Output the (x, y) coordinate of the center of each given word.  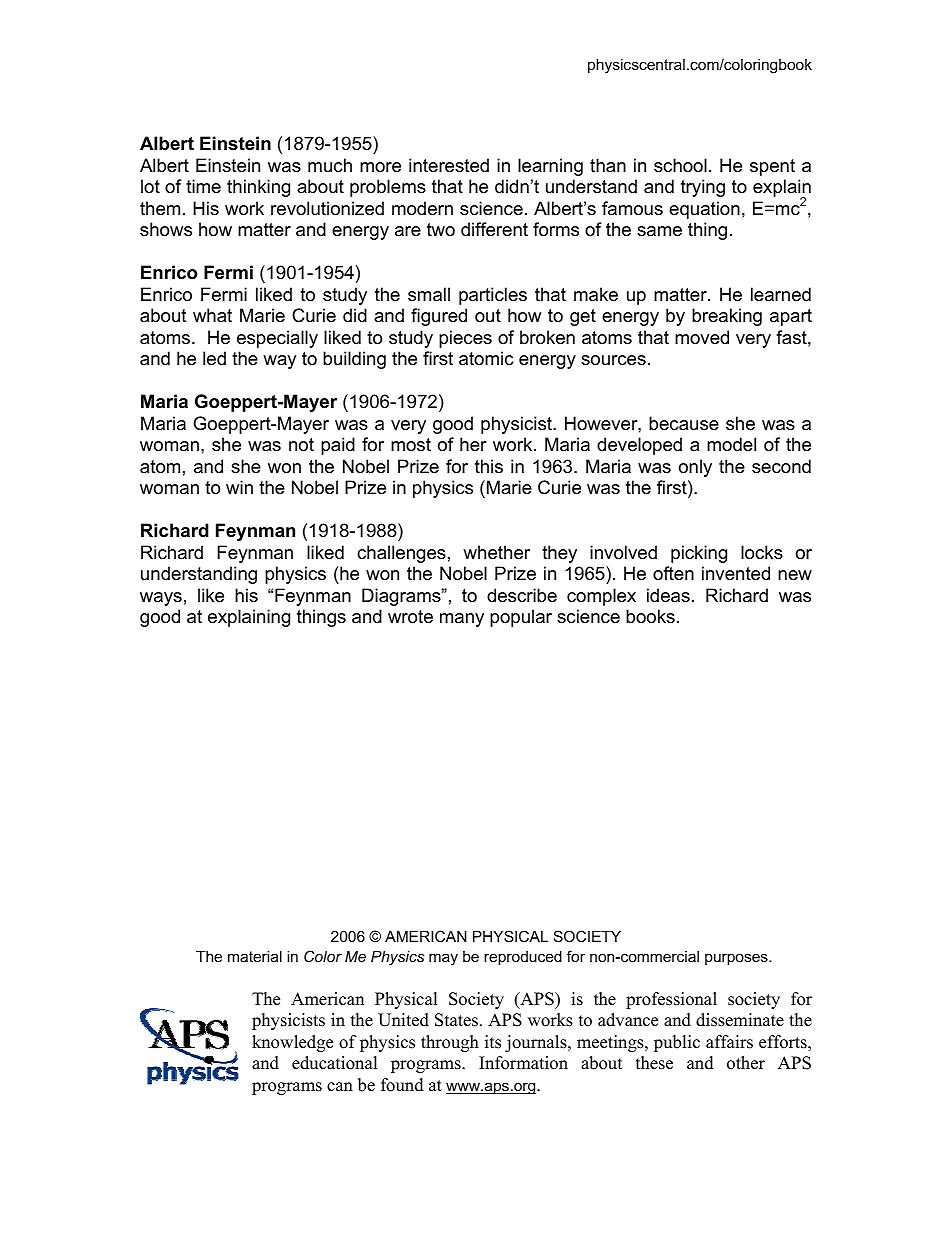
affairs (729, 1042)
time (203, 186)
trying (703, 188)
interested (449, 165)
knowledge (292, 1043)
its (493, 1042)
